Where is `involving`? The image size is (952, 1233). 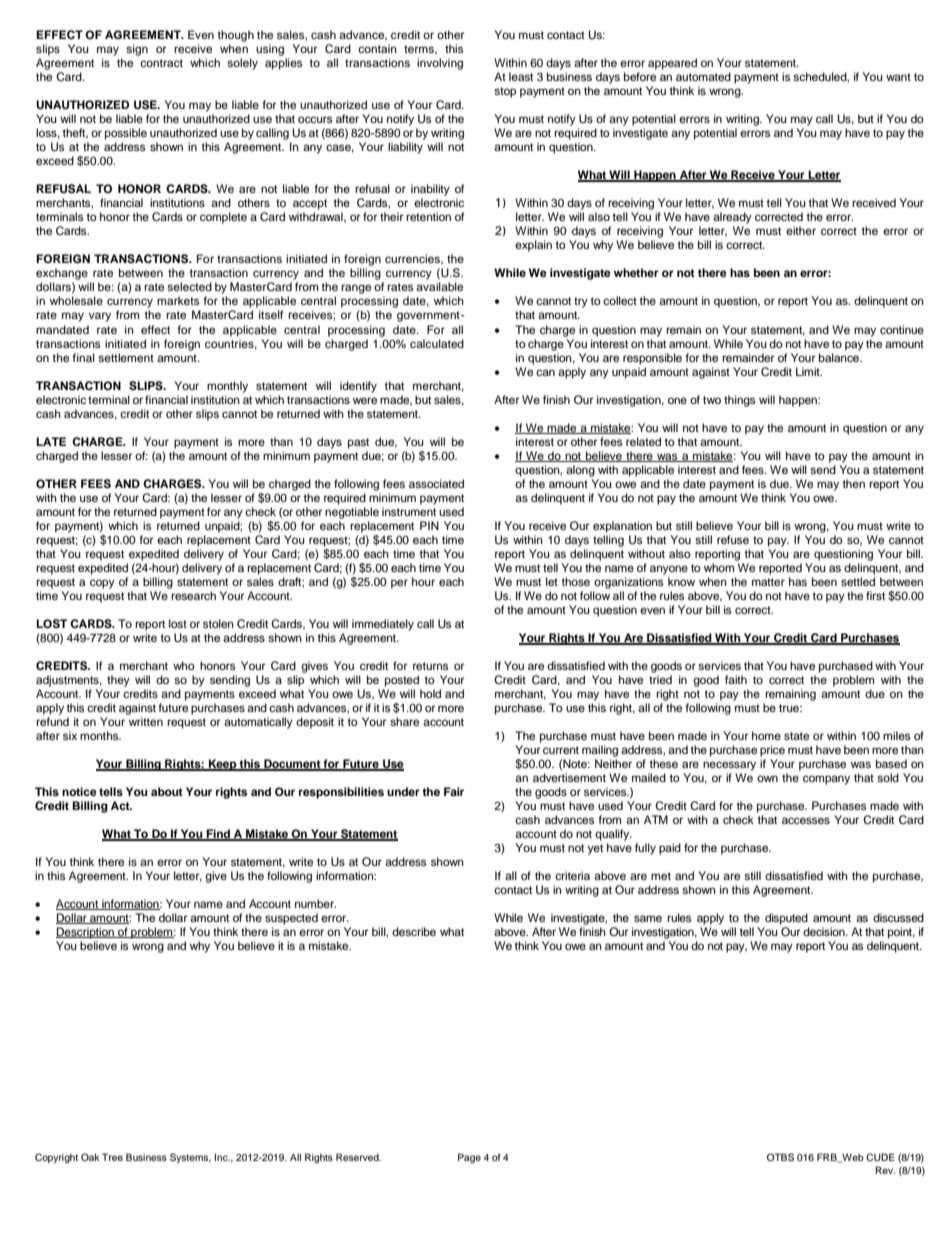
involving is located at coordinates (440, 64).
